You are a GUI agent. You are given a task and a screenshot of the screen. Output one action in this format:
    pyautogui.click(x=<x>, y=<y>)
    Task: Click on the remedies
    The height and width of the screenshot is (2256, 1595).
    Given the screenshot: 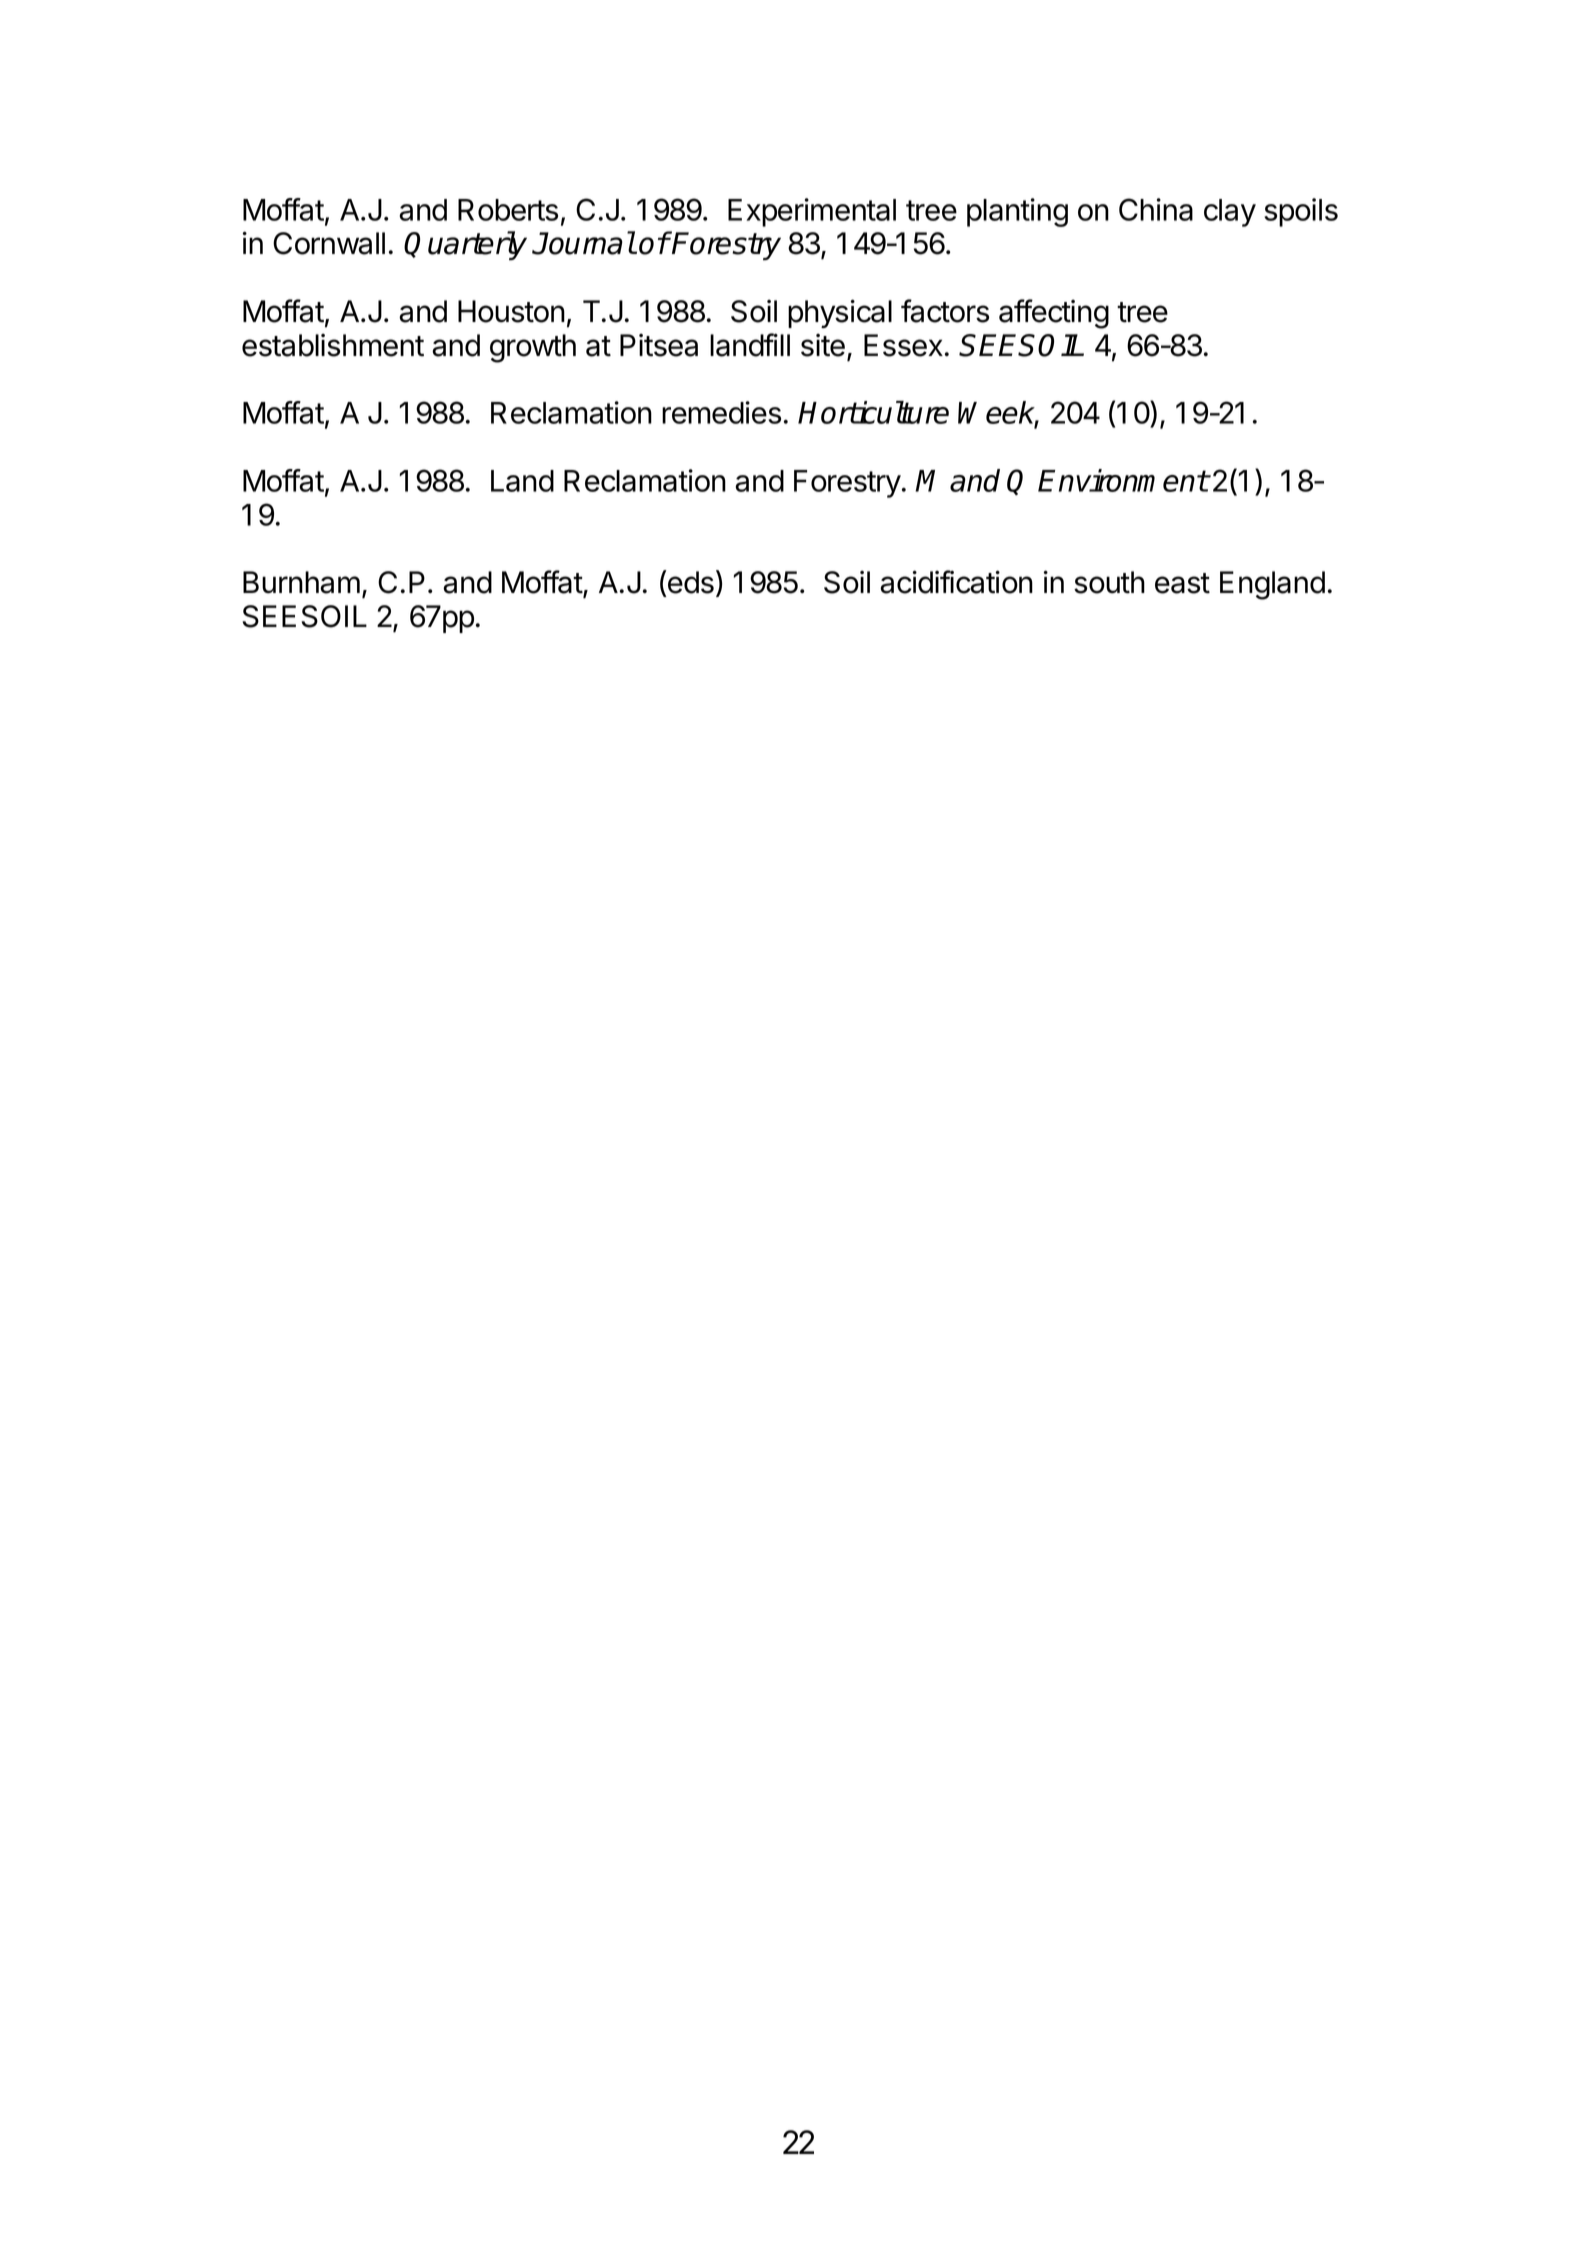 What is the action you would take?
    pyautogui.click(x=721, y=412)
